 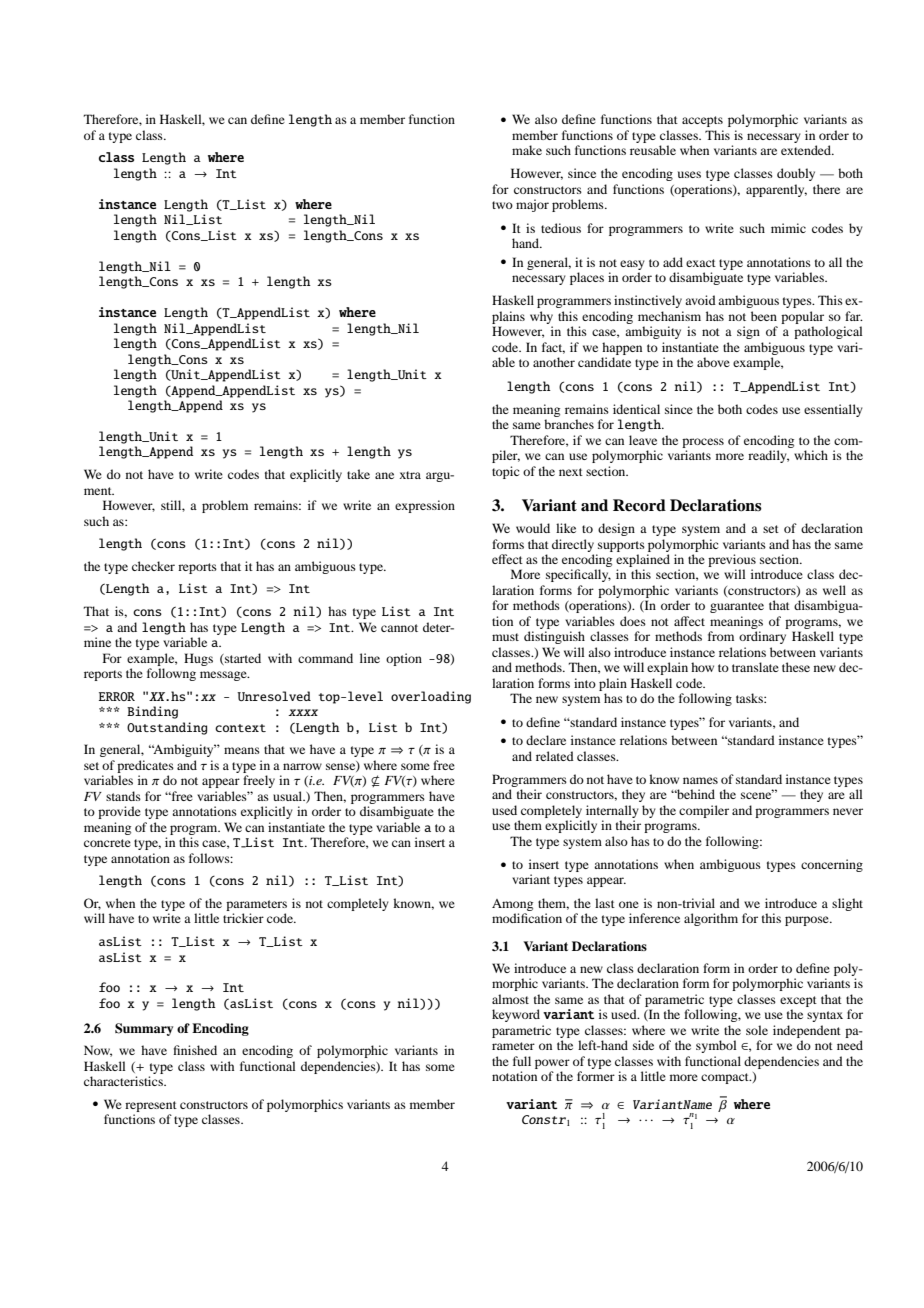 What do you see at coordinates (527, 150) in the page?
I see `make` at bounding box center [527, 150].
